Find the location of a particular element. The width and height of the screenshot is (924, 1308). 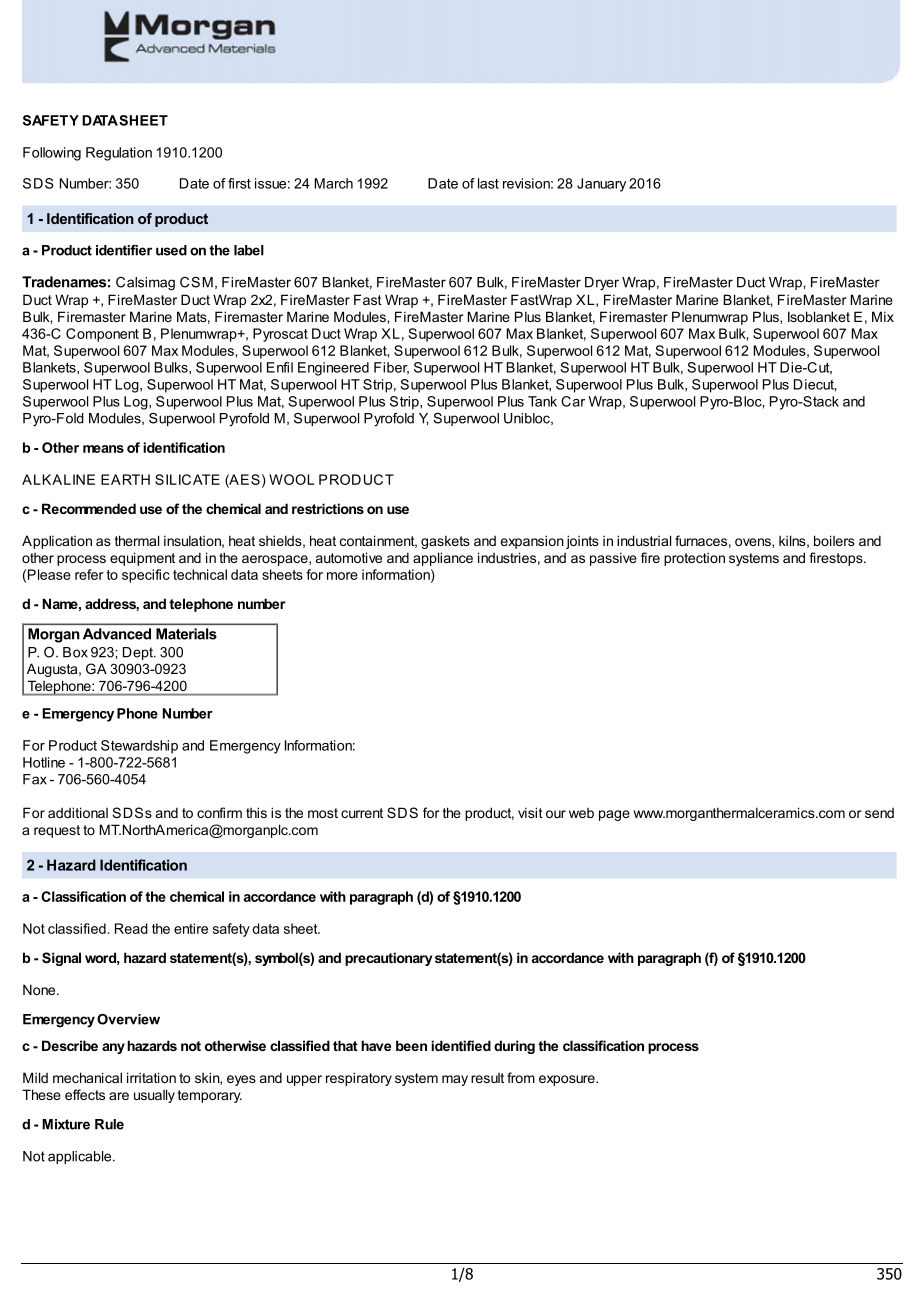

Stewardship is located at coordinates (139, 747).
